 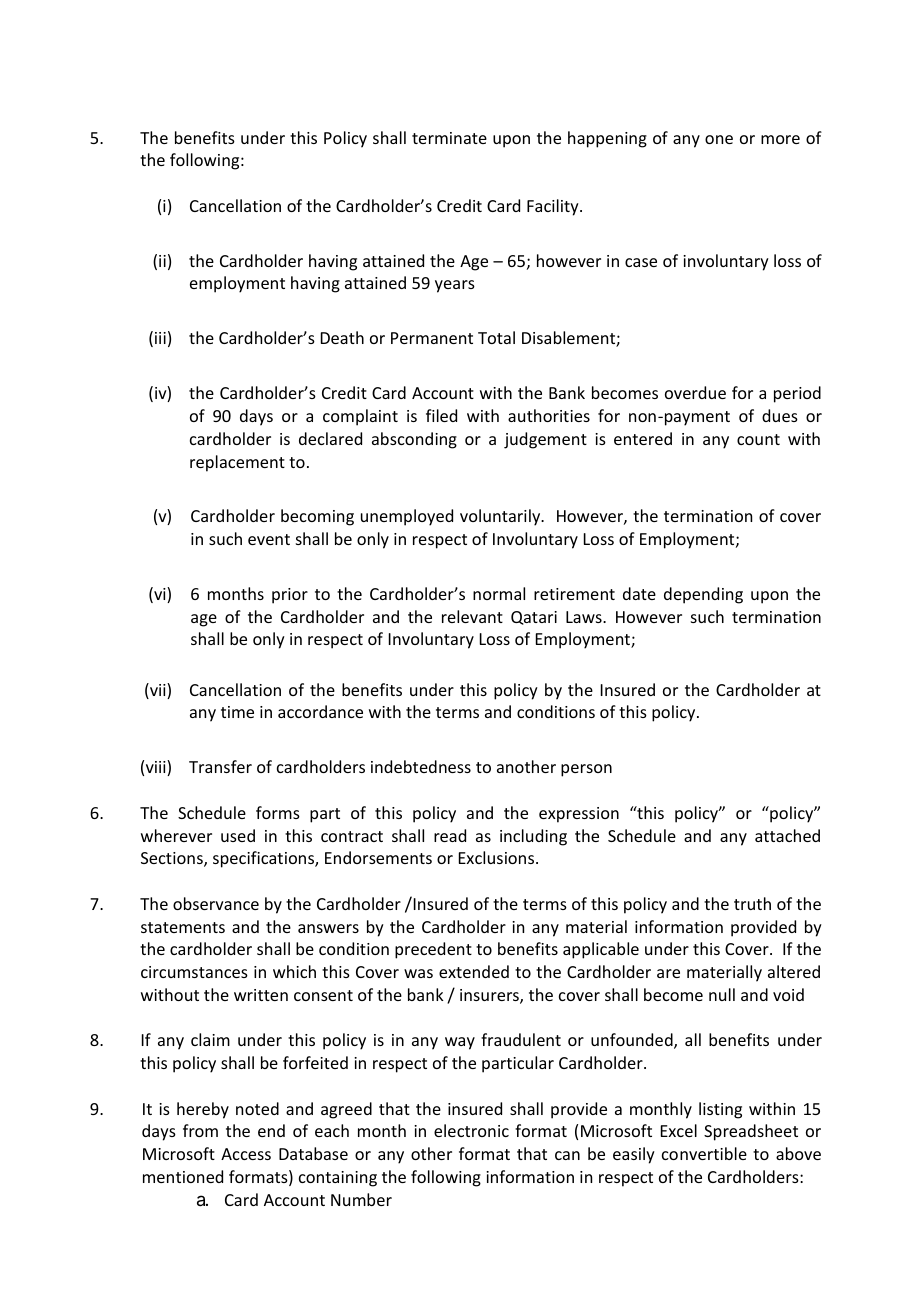 What do you see at coordinates (449, 138) in the image?
I see `terminate` at bounding box center [449, 138].
